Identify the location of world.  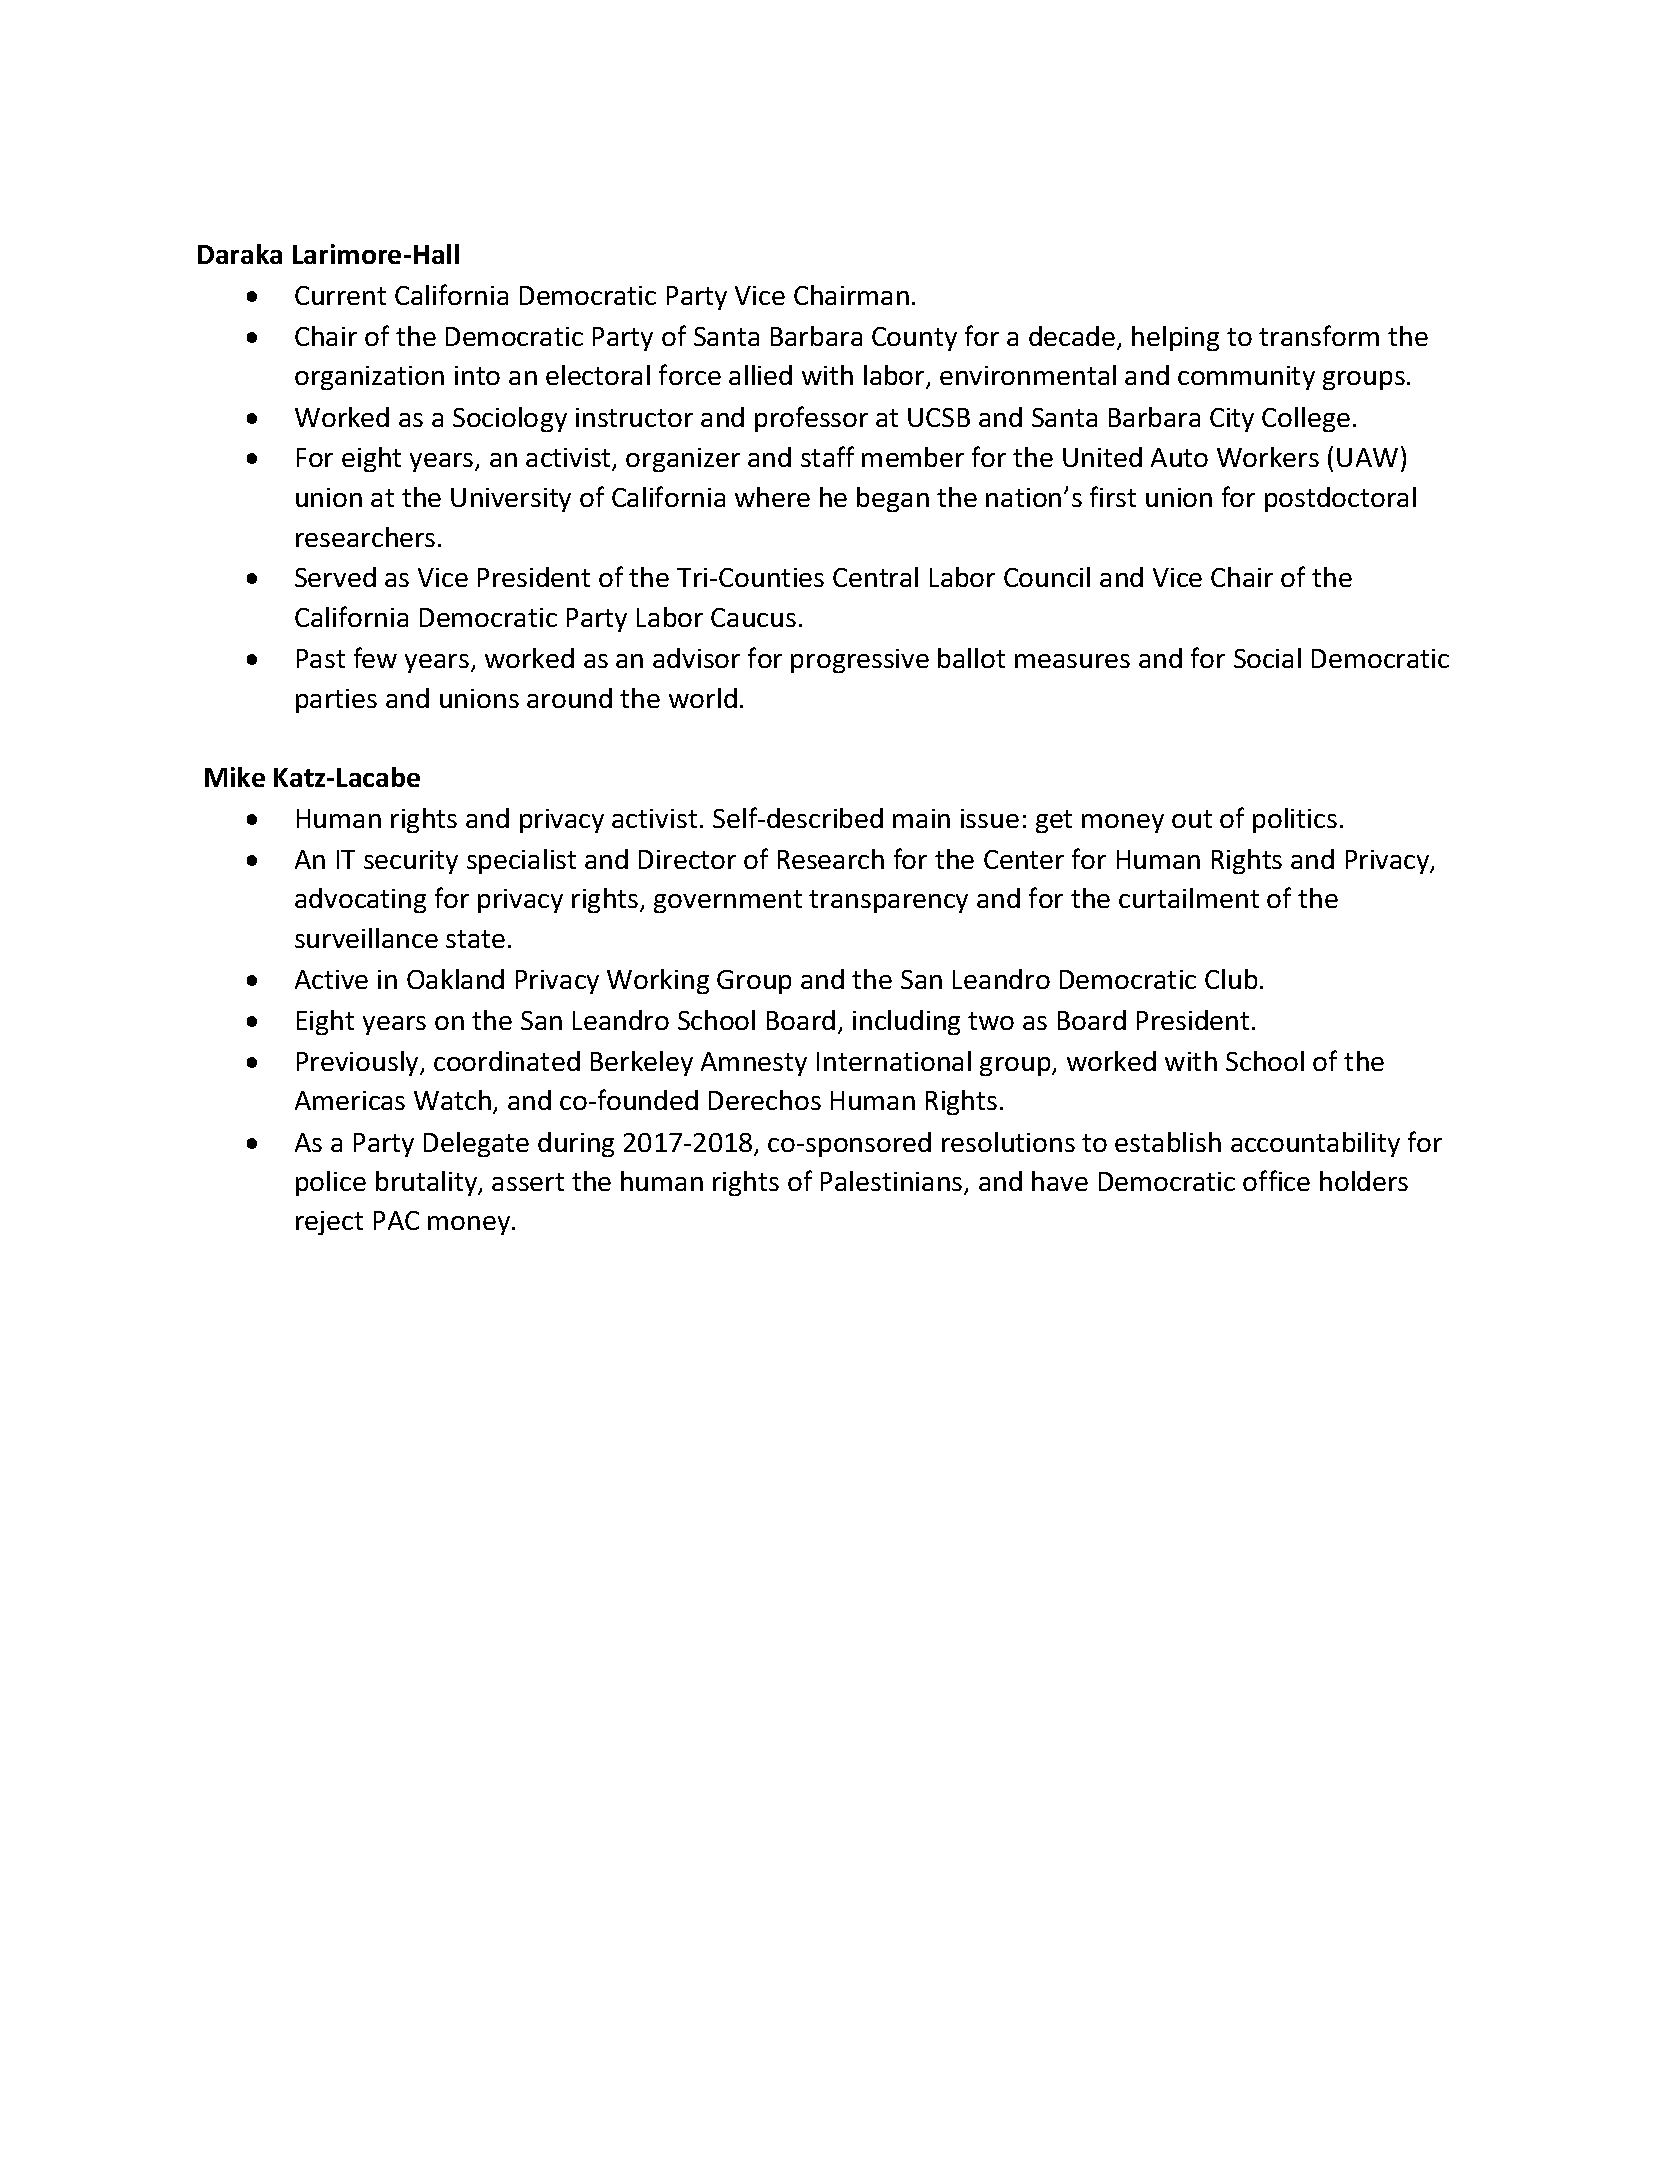
(703, 698).
